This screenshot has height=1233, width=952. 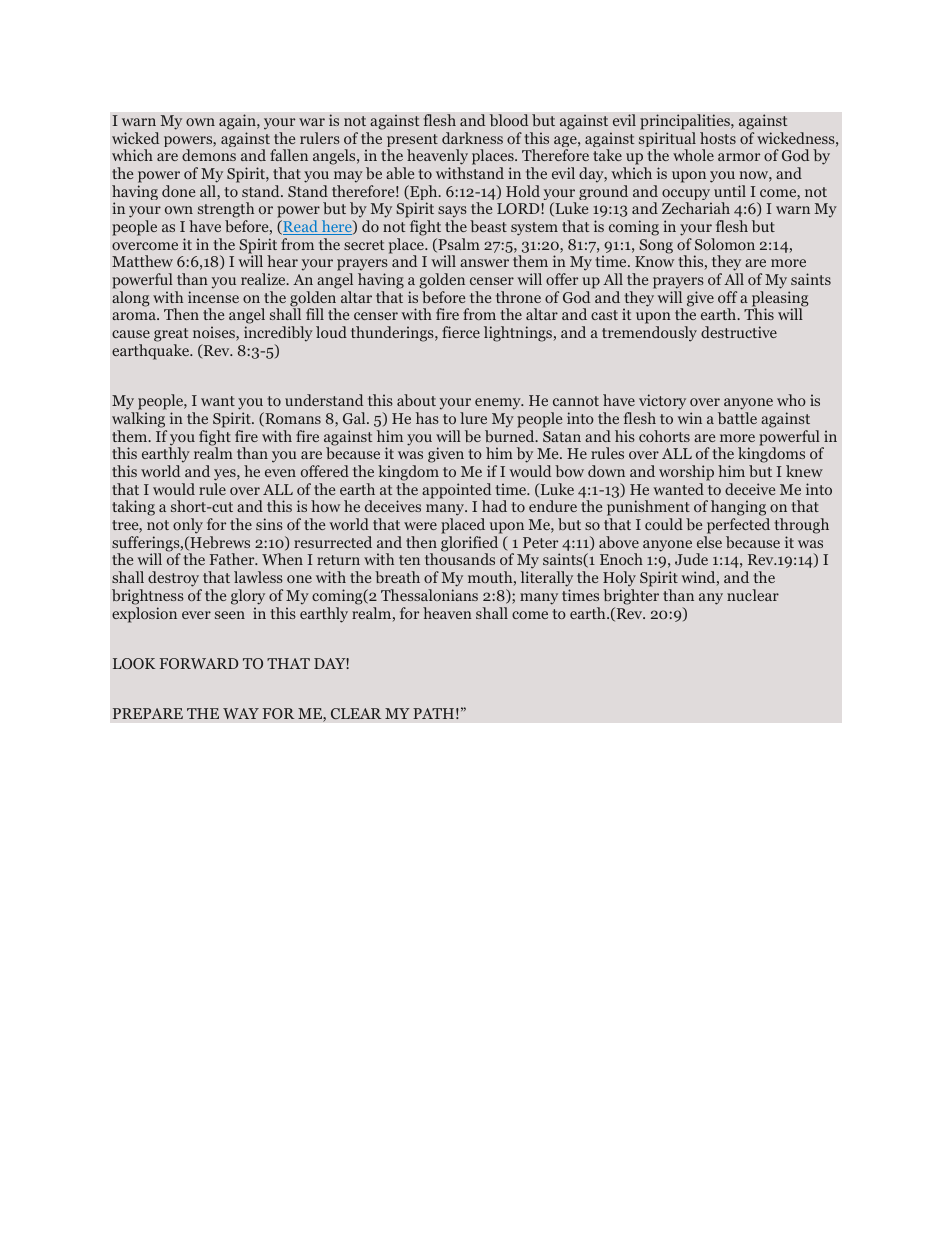 What do you see at coordinates (472, 138) in the screenshot?
I see `darkness` at bounding box center [472, 138].
